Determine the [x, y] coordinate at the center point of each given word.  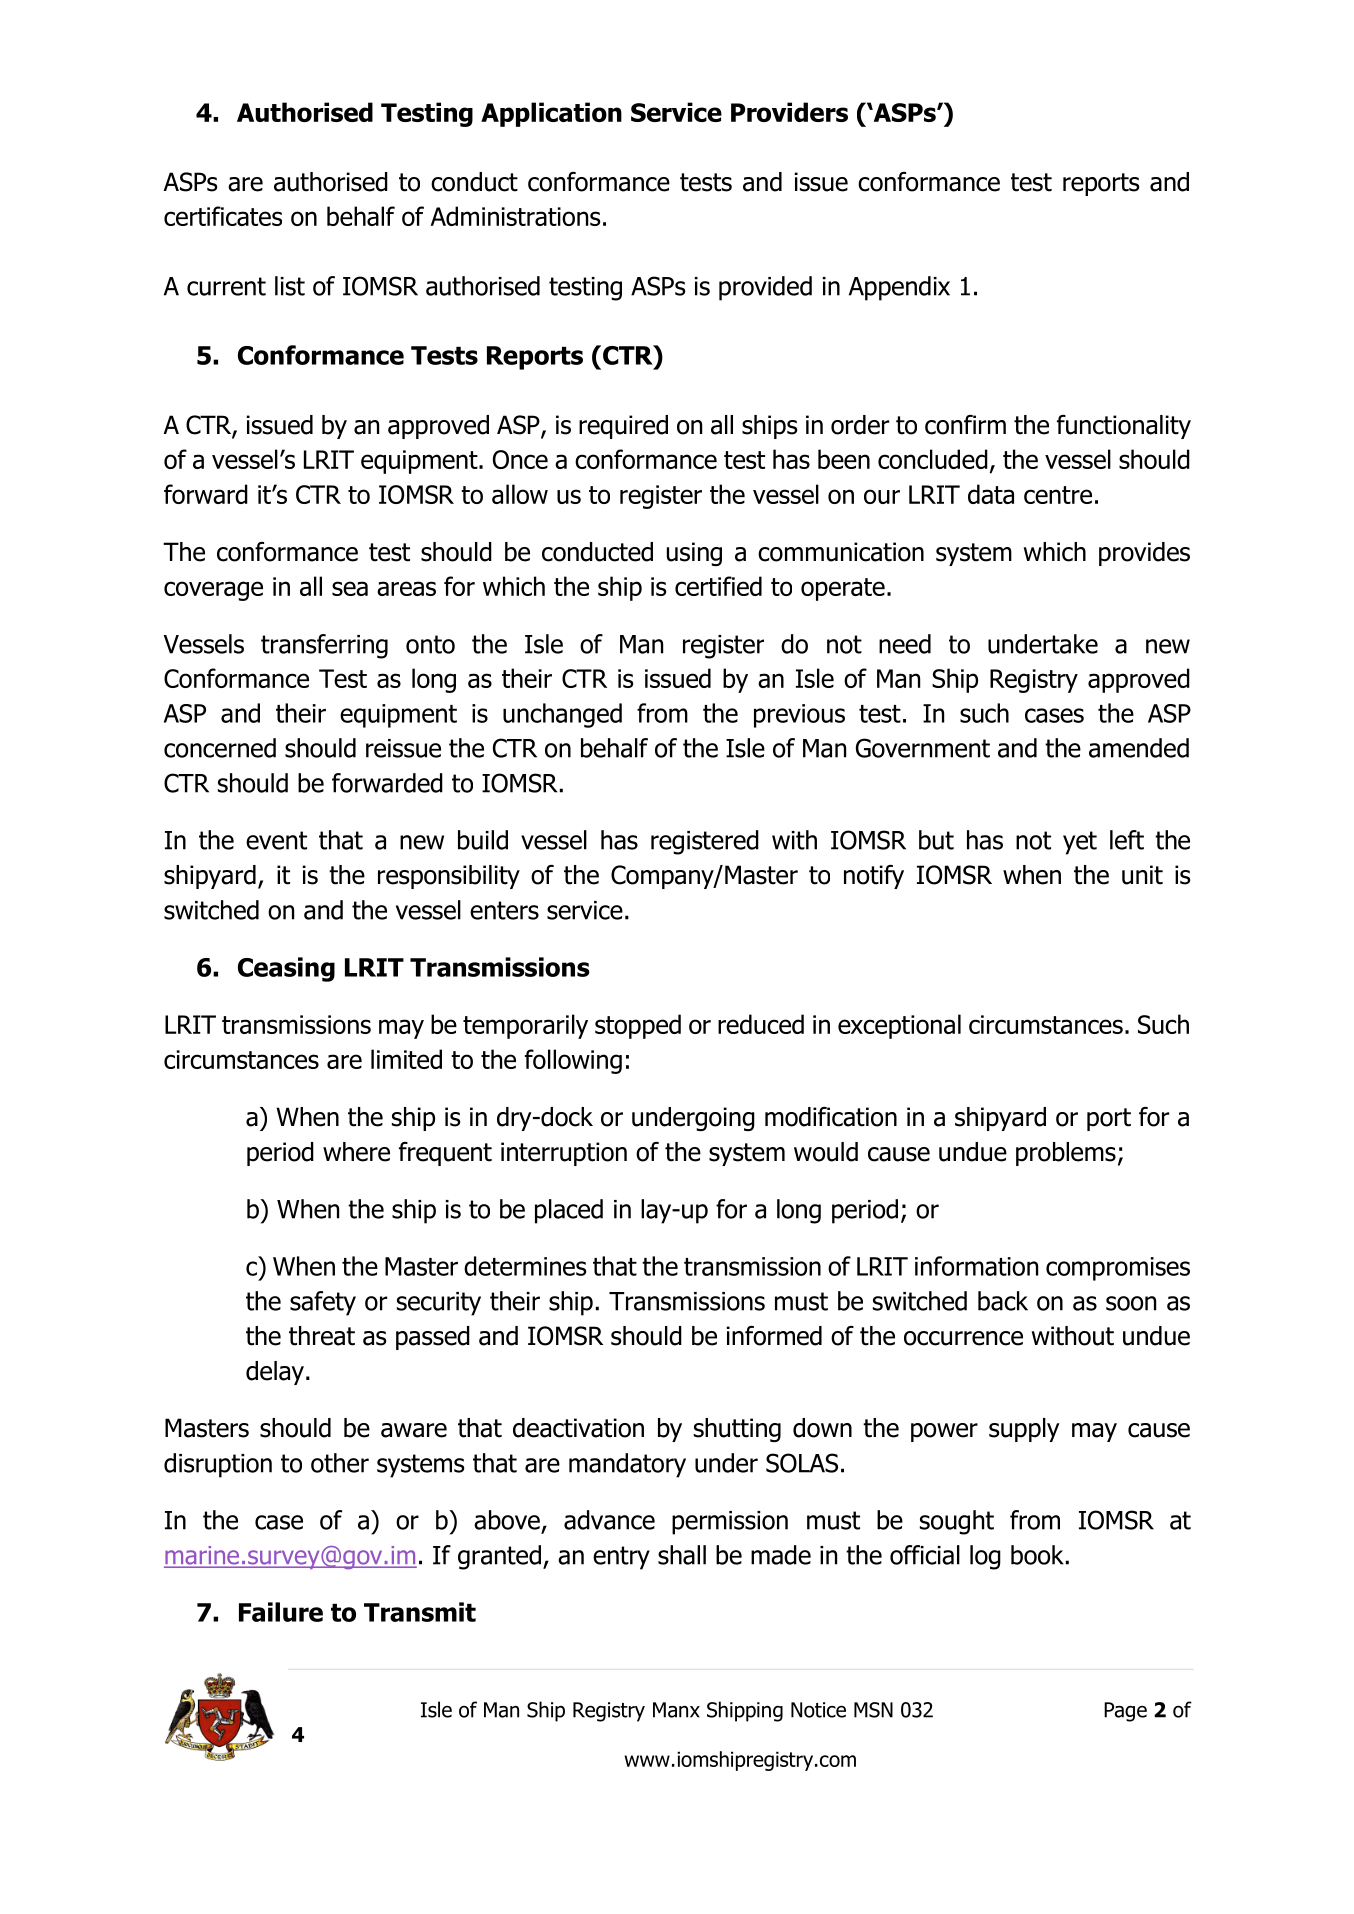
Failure [281, 1612]
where [356, 1152]
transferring [324, 646]
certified [718, 586]
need [905, 644]
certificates [223, 216]
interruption [564, 1154]
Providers [789, 112]
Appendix [899, 288]
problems [1066, 1154]
